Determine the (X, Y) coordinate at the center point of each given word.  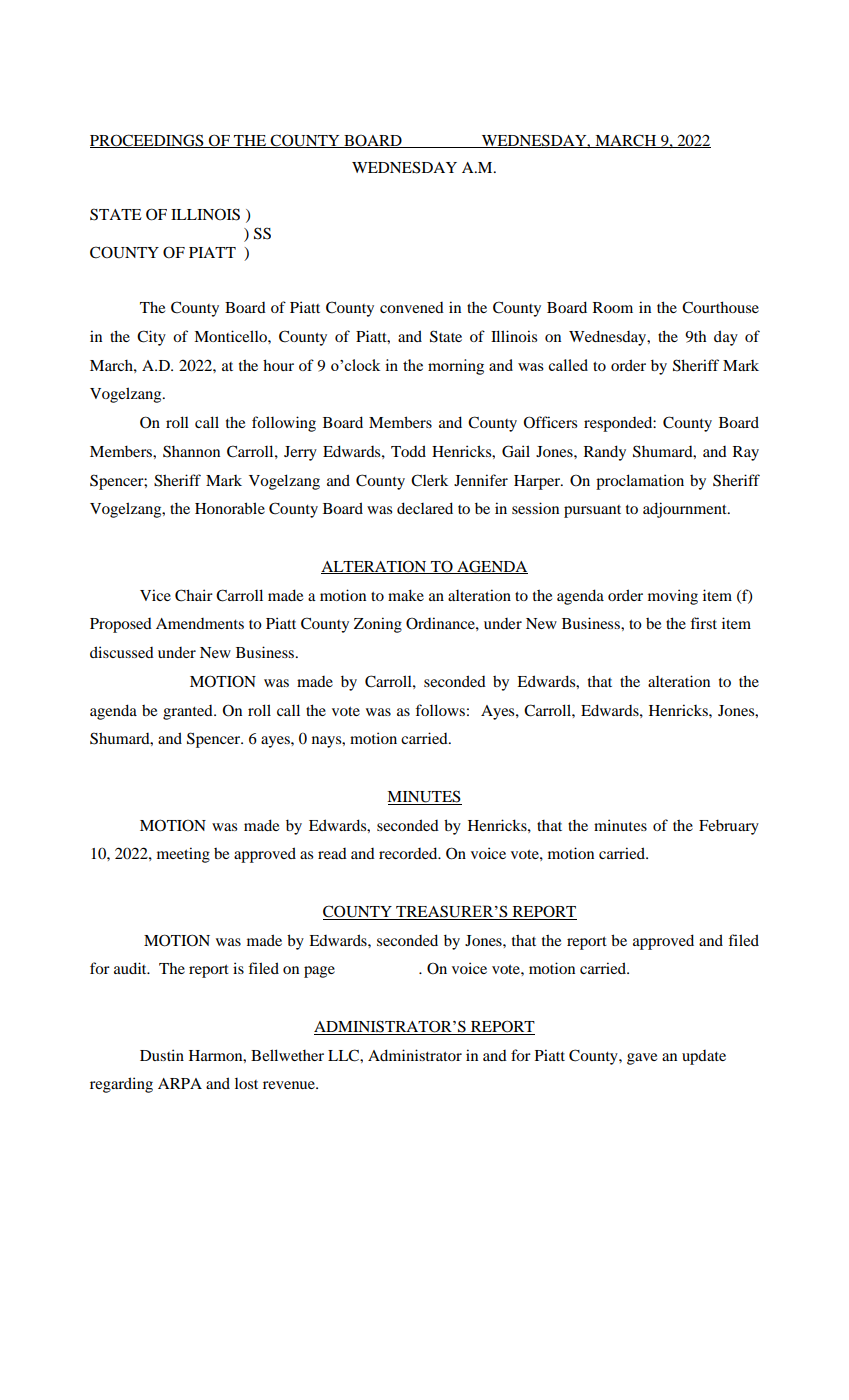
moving (673, 597)
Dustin (162, 1055)
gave (642, 1059)
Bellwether (287, 1055)
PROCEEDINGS (148, 141)
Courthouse (720, 307)
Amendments (200, 623)
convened (412, 307)
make (406, 595)
